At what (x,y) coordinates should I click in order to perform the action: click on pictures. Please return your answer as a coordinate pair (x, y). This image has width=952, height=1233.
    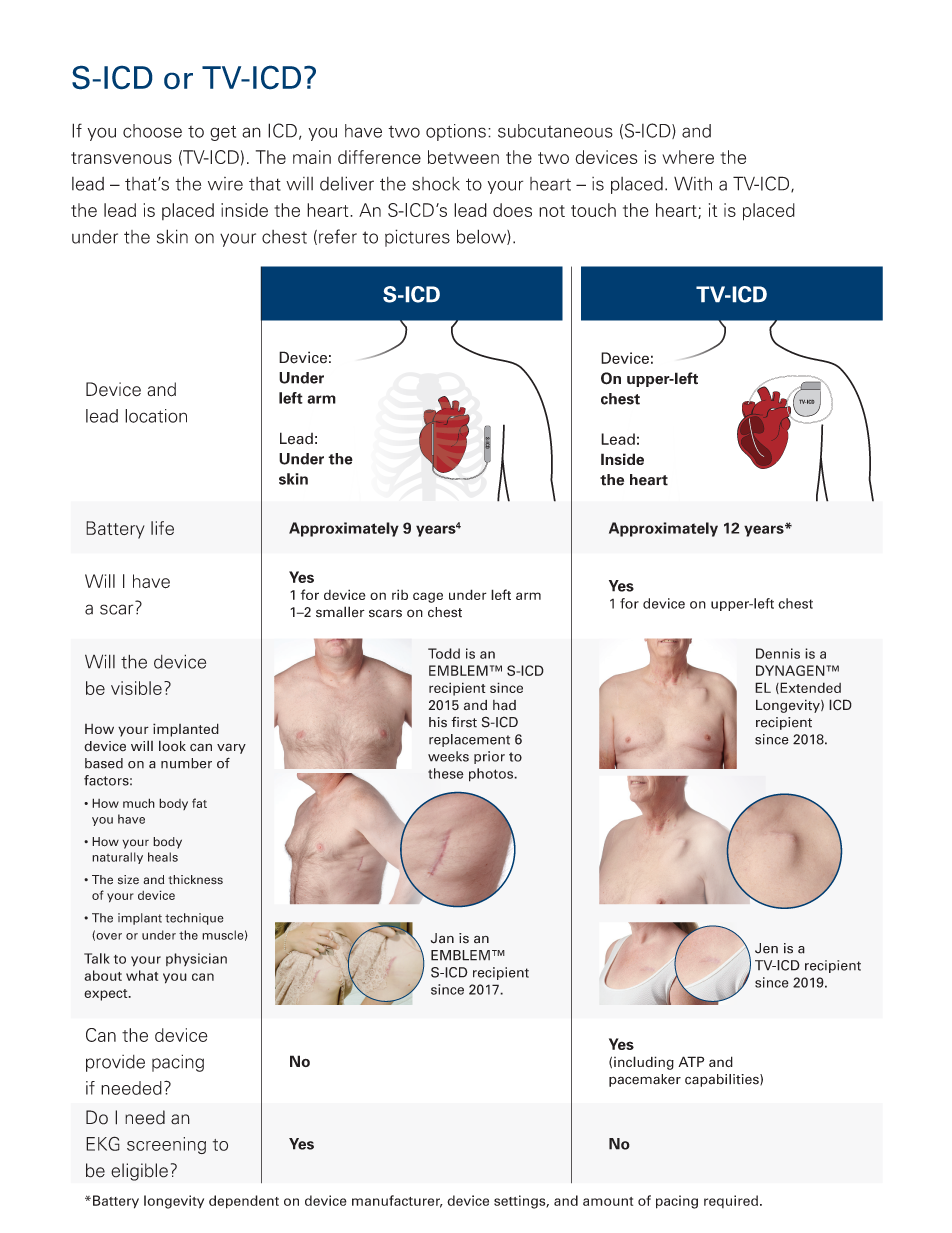
    Looking at the image, I should click on (417, 238).
